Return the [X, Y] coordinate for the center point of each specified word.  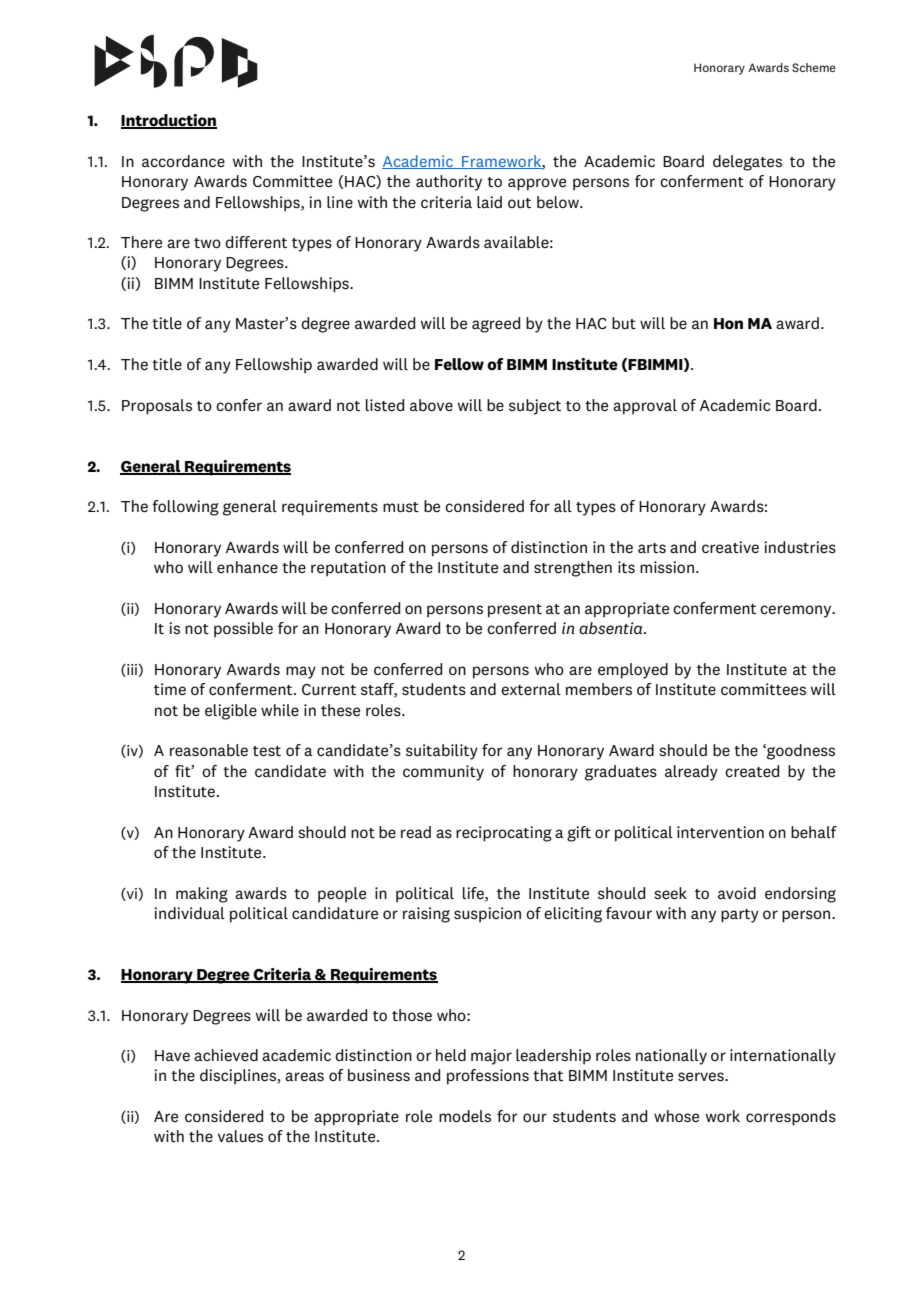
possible [243, 630]
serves [702, 1077]
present [515, 611]
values [240, 1136]
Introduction [169, 121]
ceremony [797, 611]
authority [449, 183]
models [465, 1116]
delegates [747, 163]
